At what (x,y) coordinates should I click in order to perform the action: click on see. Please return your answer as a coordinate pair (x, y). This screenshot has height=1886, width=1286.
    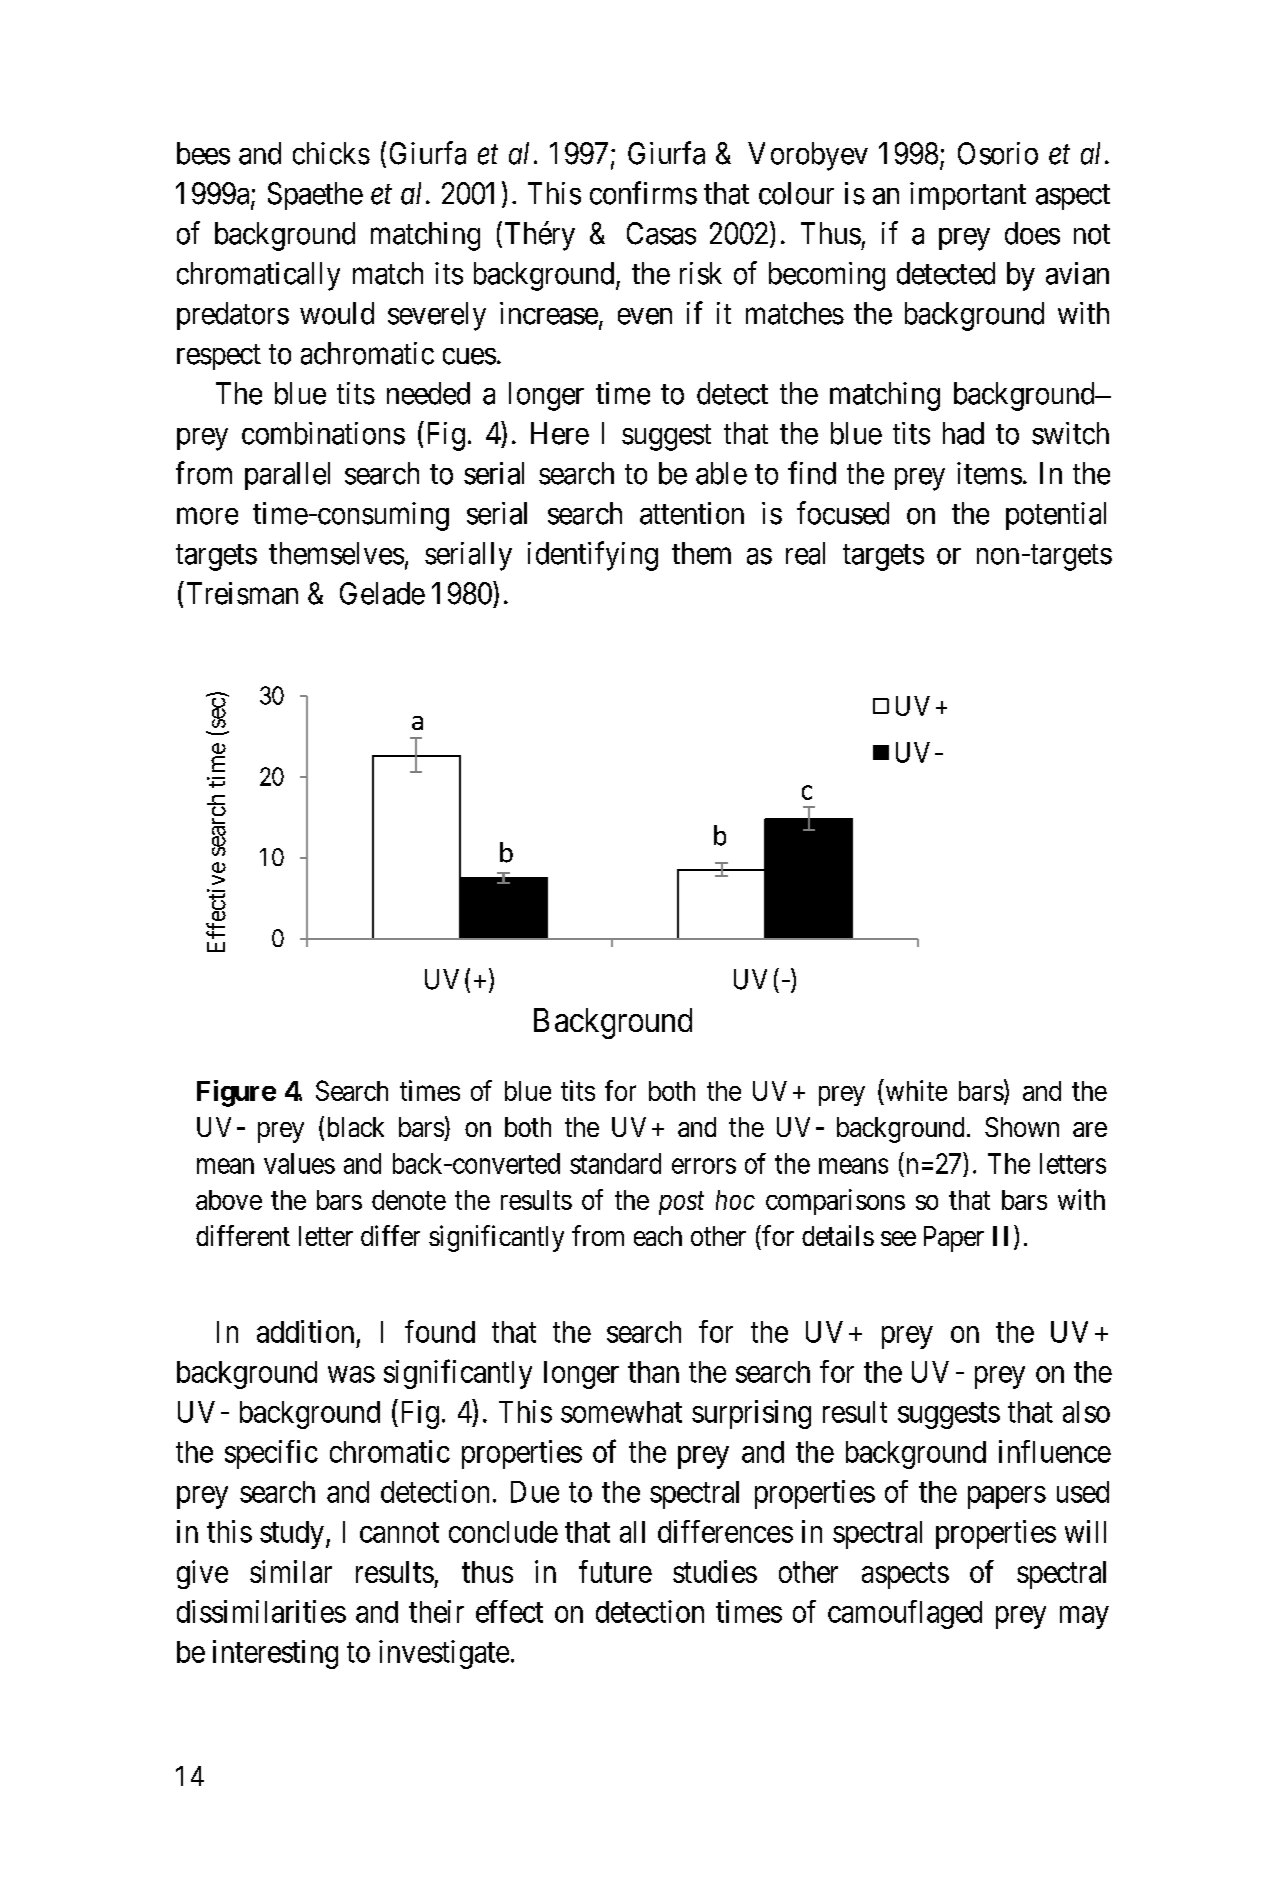
    Looking at the image, I should click on (898, 1238).
